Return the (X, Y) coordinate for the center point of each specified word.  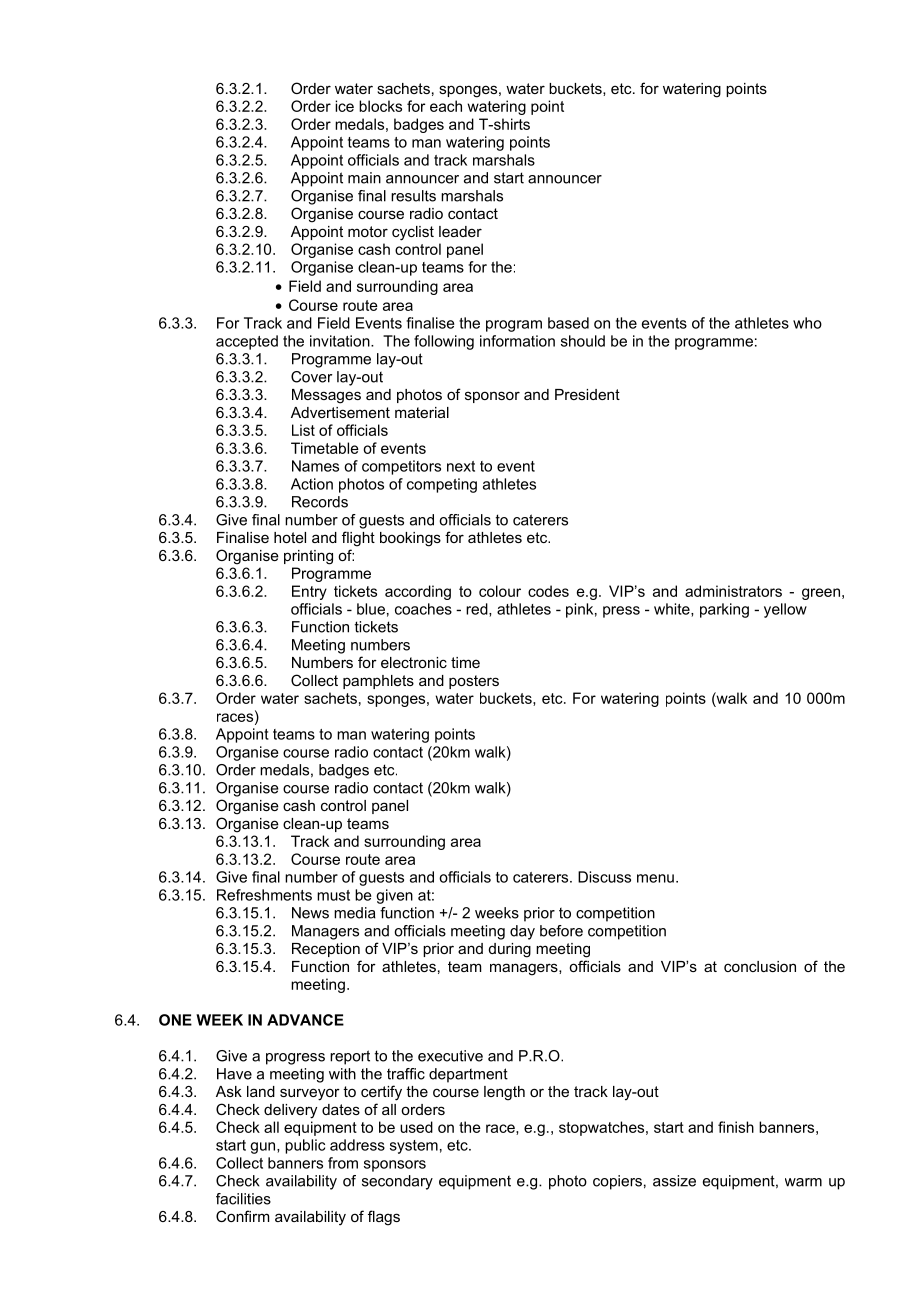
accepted (247, 342)
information (517, 341)
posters (474, 682)
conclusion (760, 966)
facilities (243, 1199)
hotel (290, 537)
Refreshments (264, 895)
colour (500, 591)
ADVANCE (305, 1020)
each (446, 106)
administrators (733, 591)
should (583, 341)
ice (344, 106)
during (510, 950)
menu (655, 878)
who (807, 323)
